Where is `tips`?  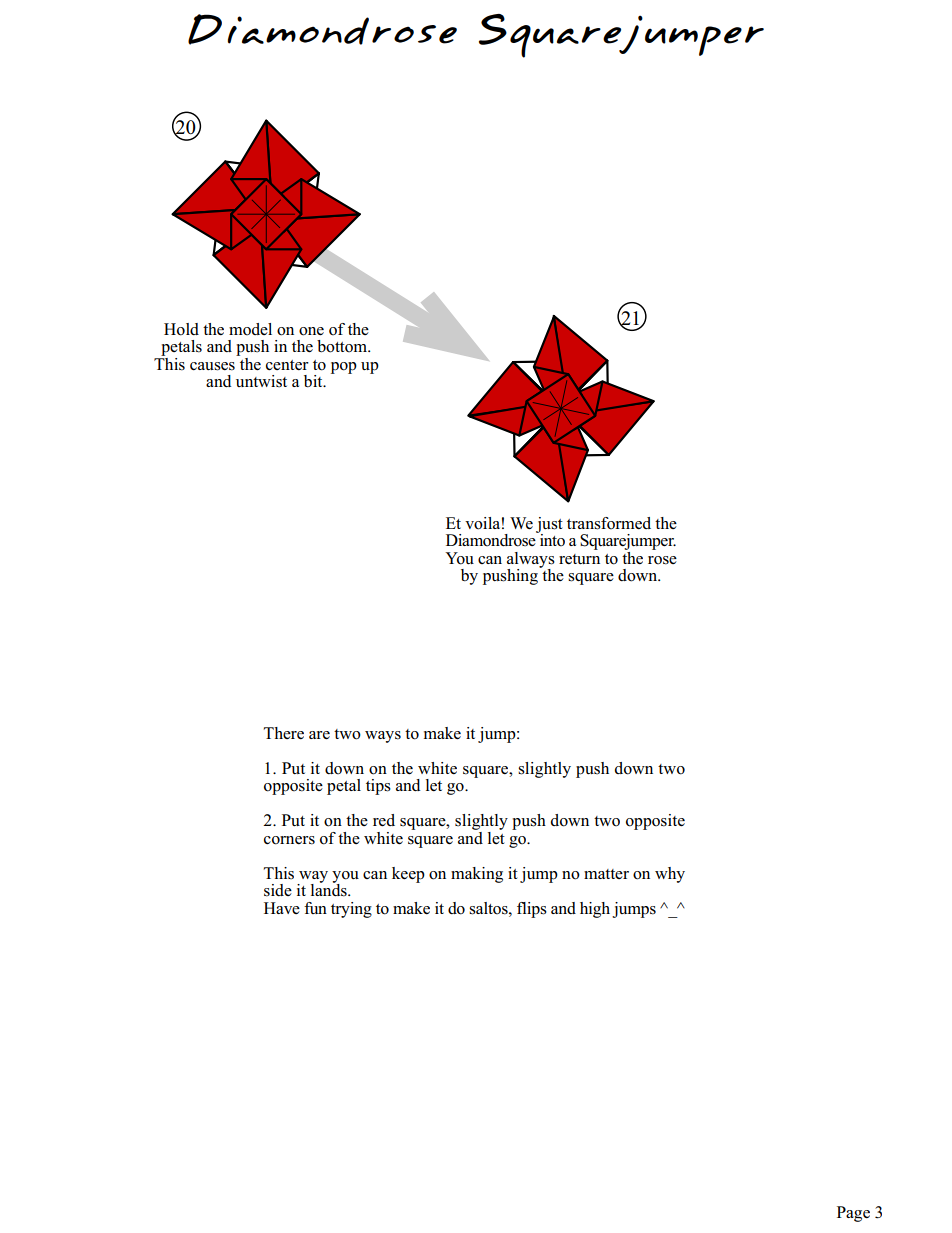
tips is located at coordinates (378, 787).
